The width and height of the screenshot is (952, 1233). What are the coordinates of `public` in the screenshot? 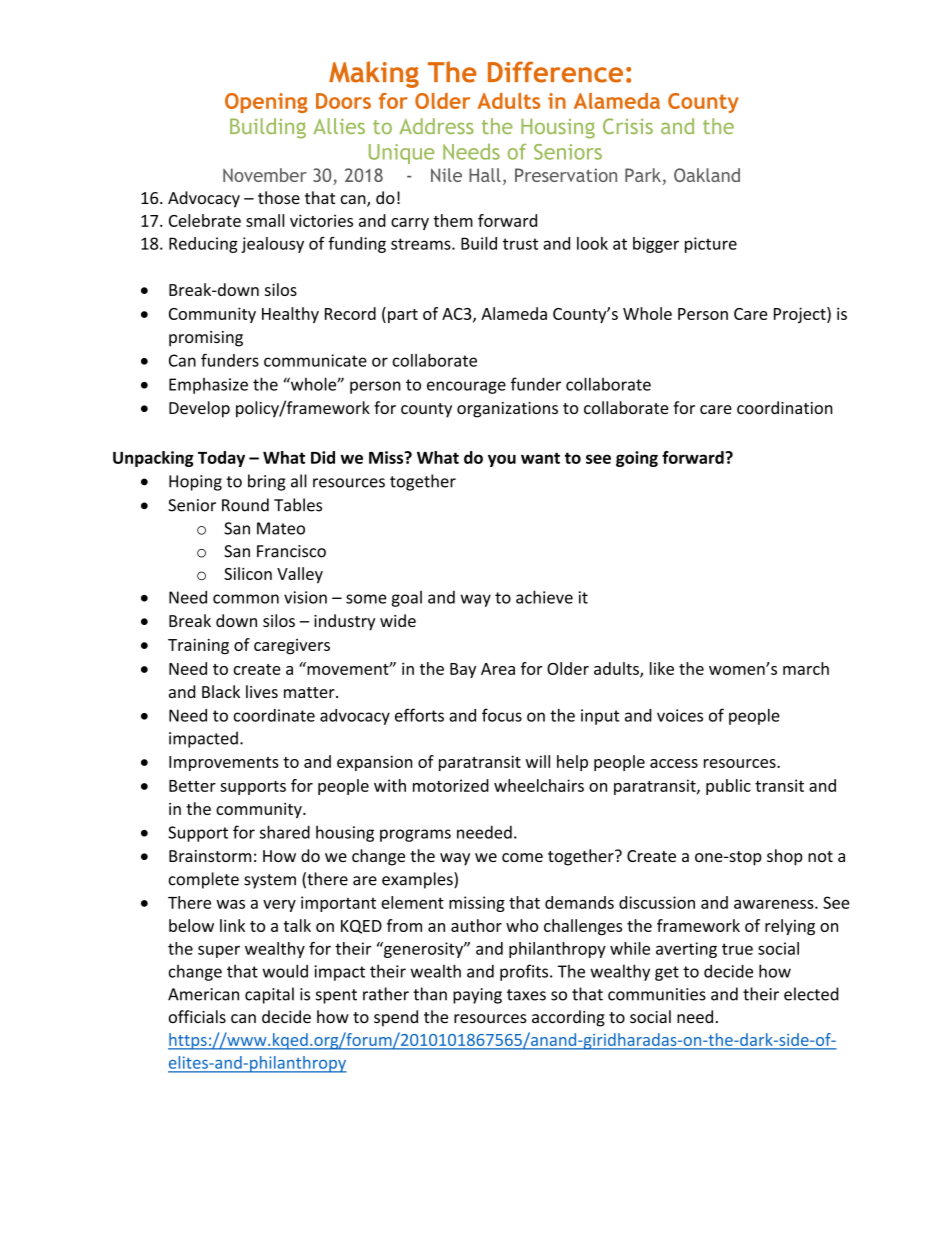 It's located at (728, 787).
